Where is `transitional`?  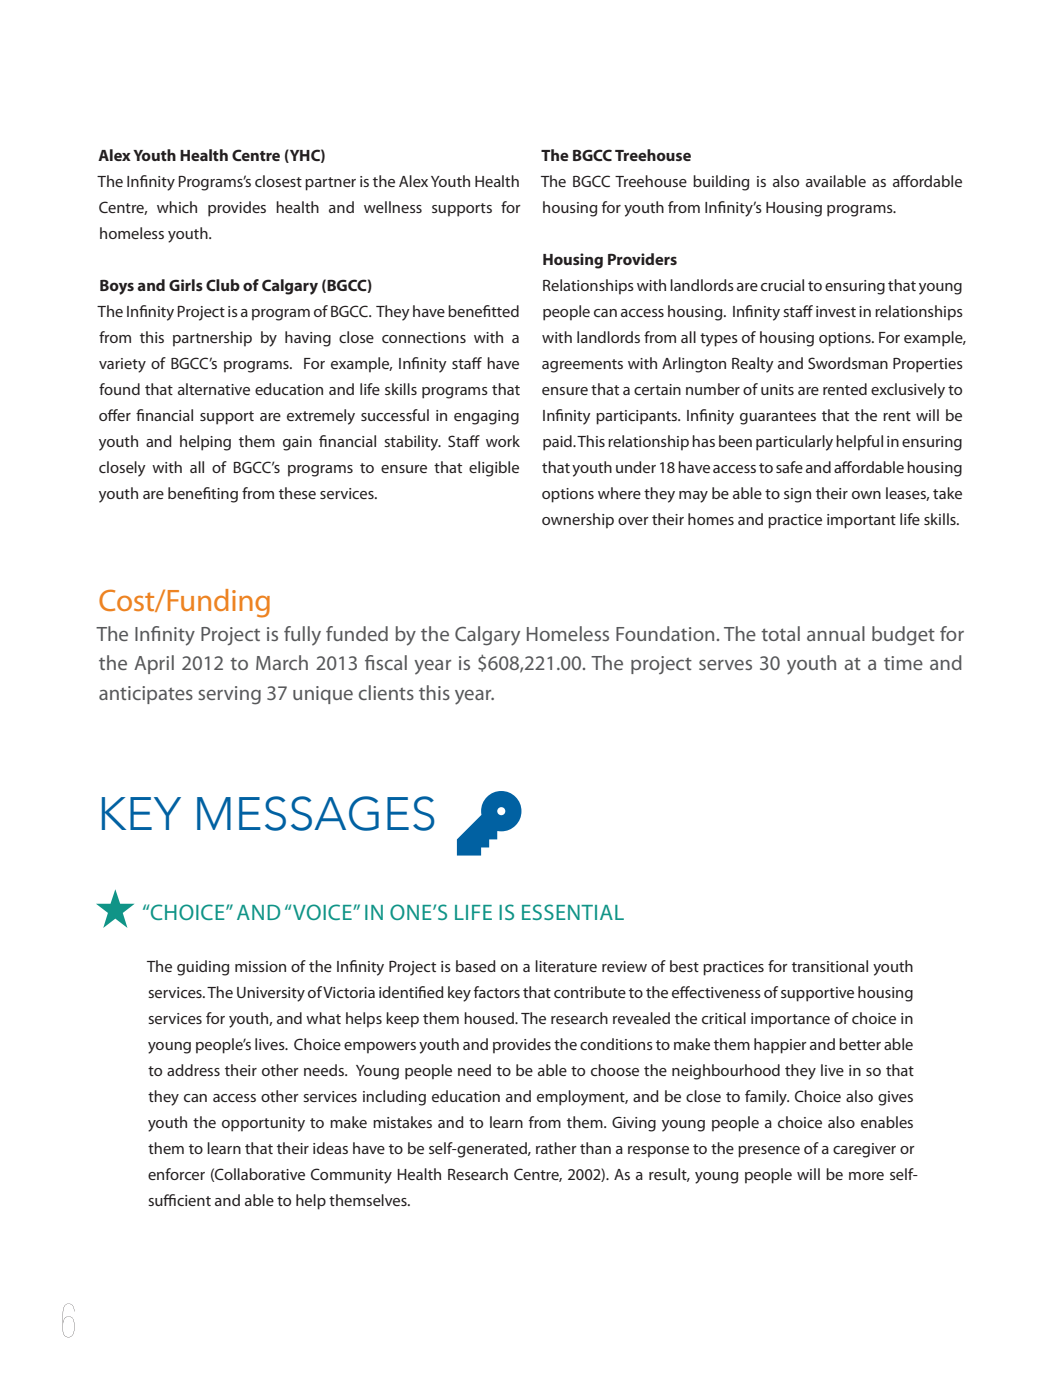
transitional is located at coordinates (830, 966).
